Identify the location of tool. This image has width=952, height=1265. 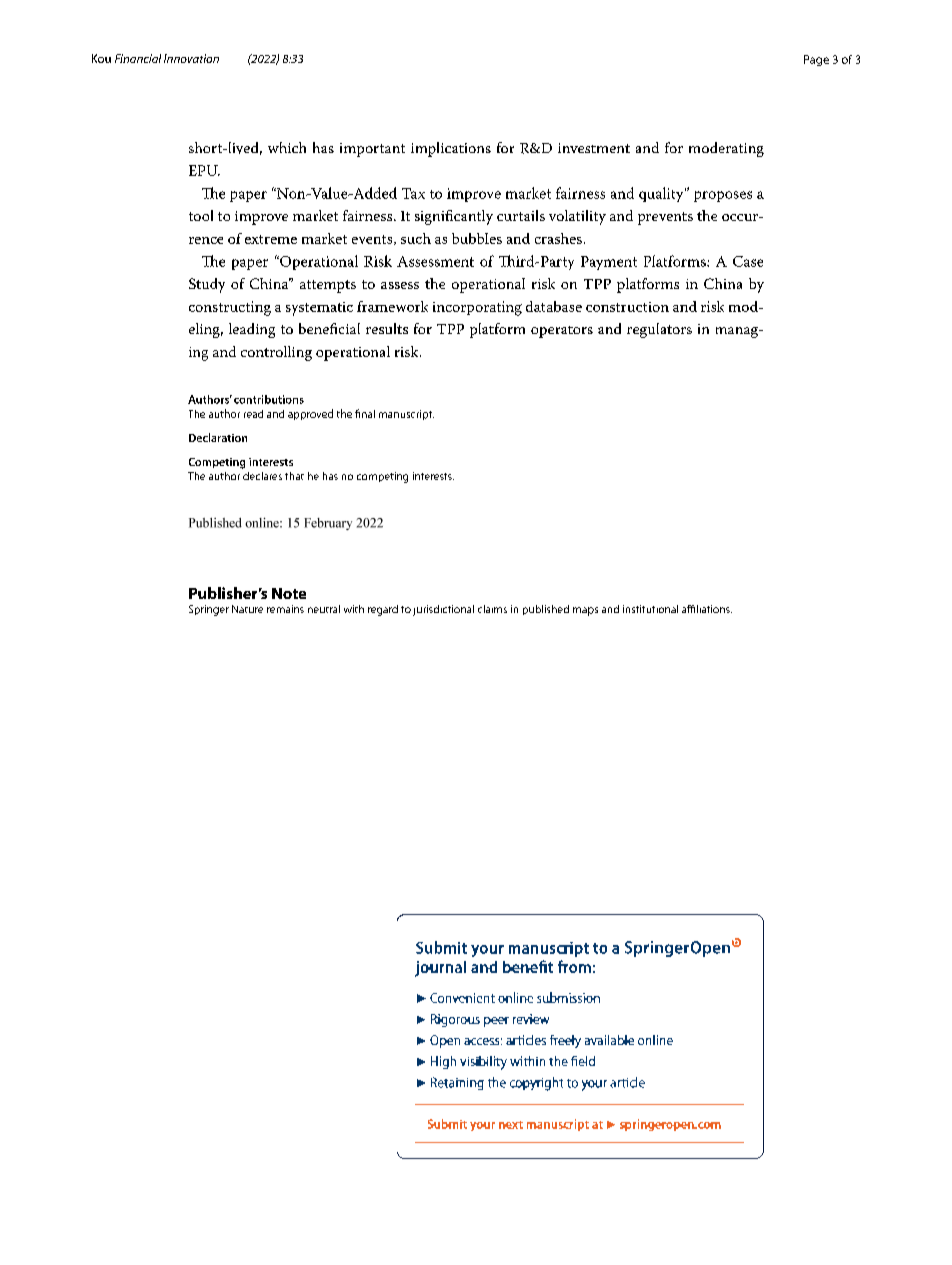
(201, 215).
